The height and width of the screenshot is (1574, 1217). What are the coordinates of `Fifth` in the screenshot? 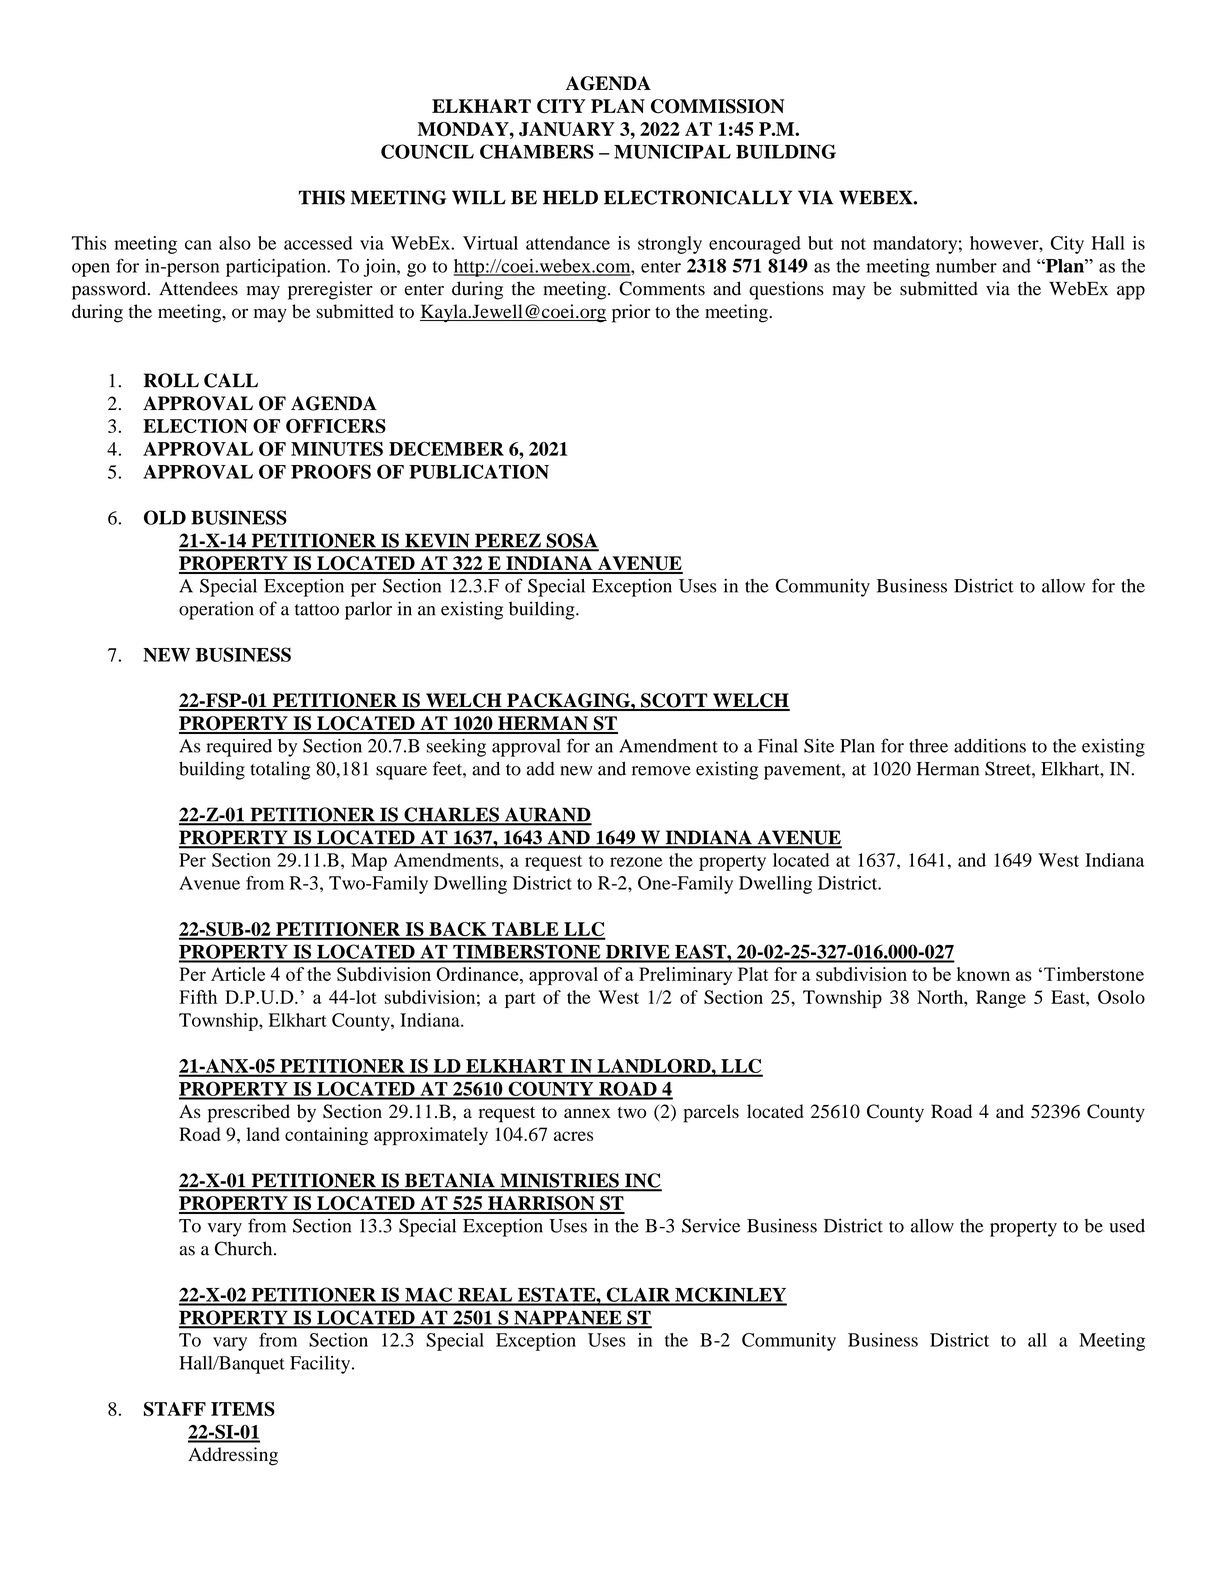 It's located at (198, 997).
